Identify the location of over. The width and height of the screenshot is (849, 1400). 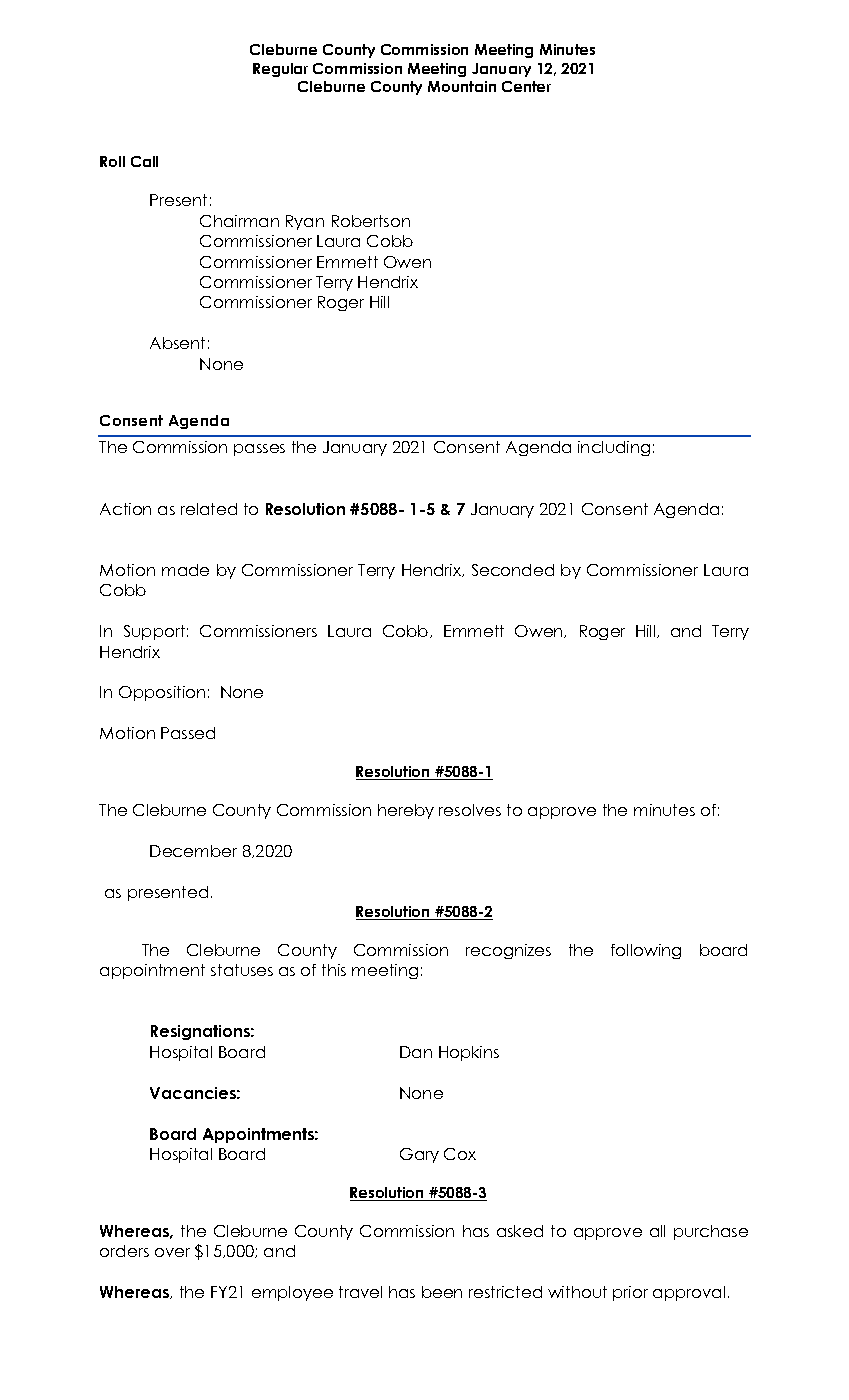
(172, 1252).
